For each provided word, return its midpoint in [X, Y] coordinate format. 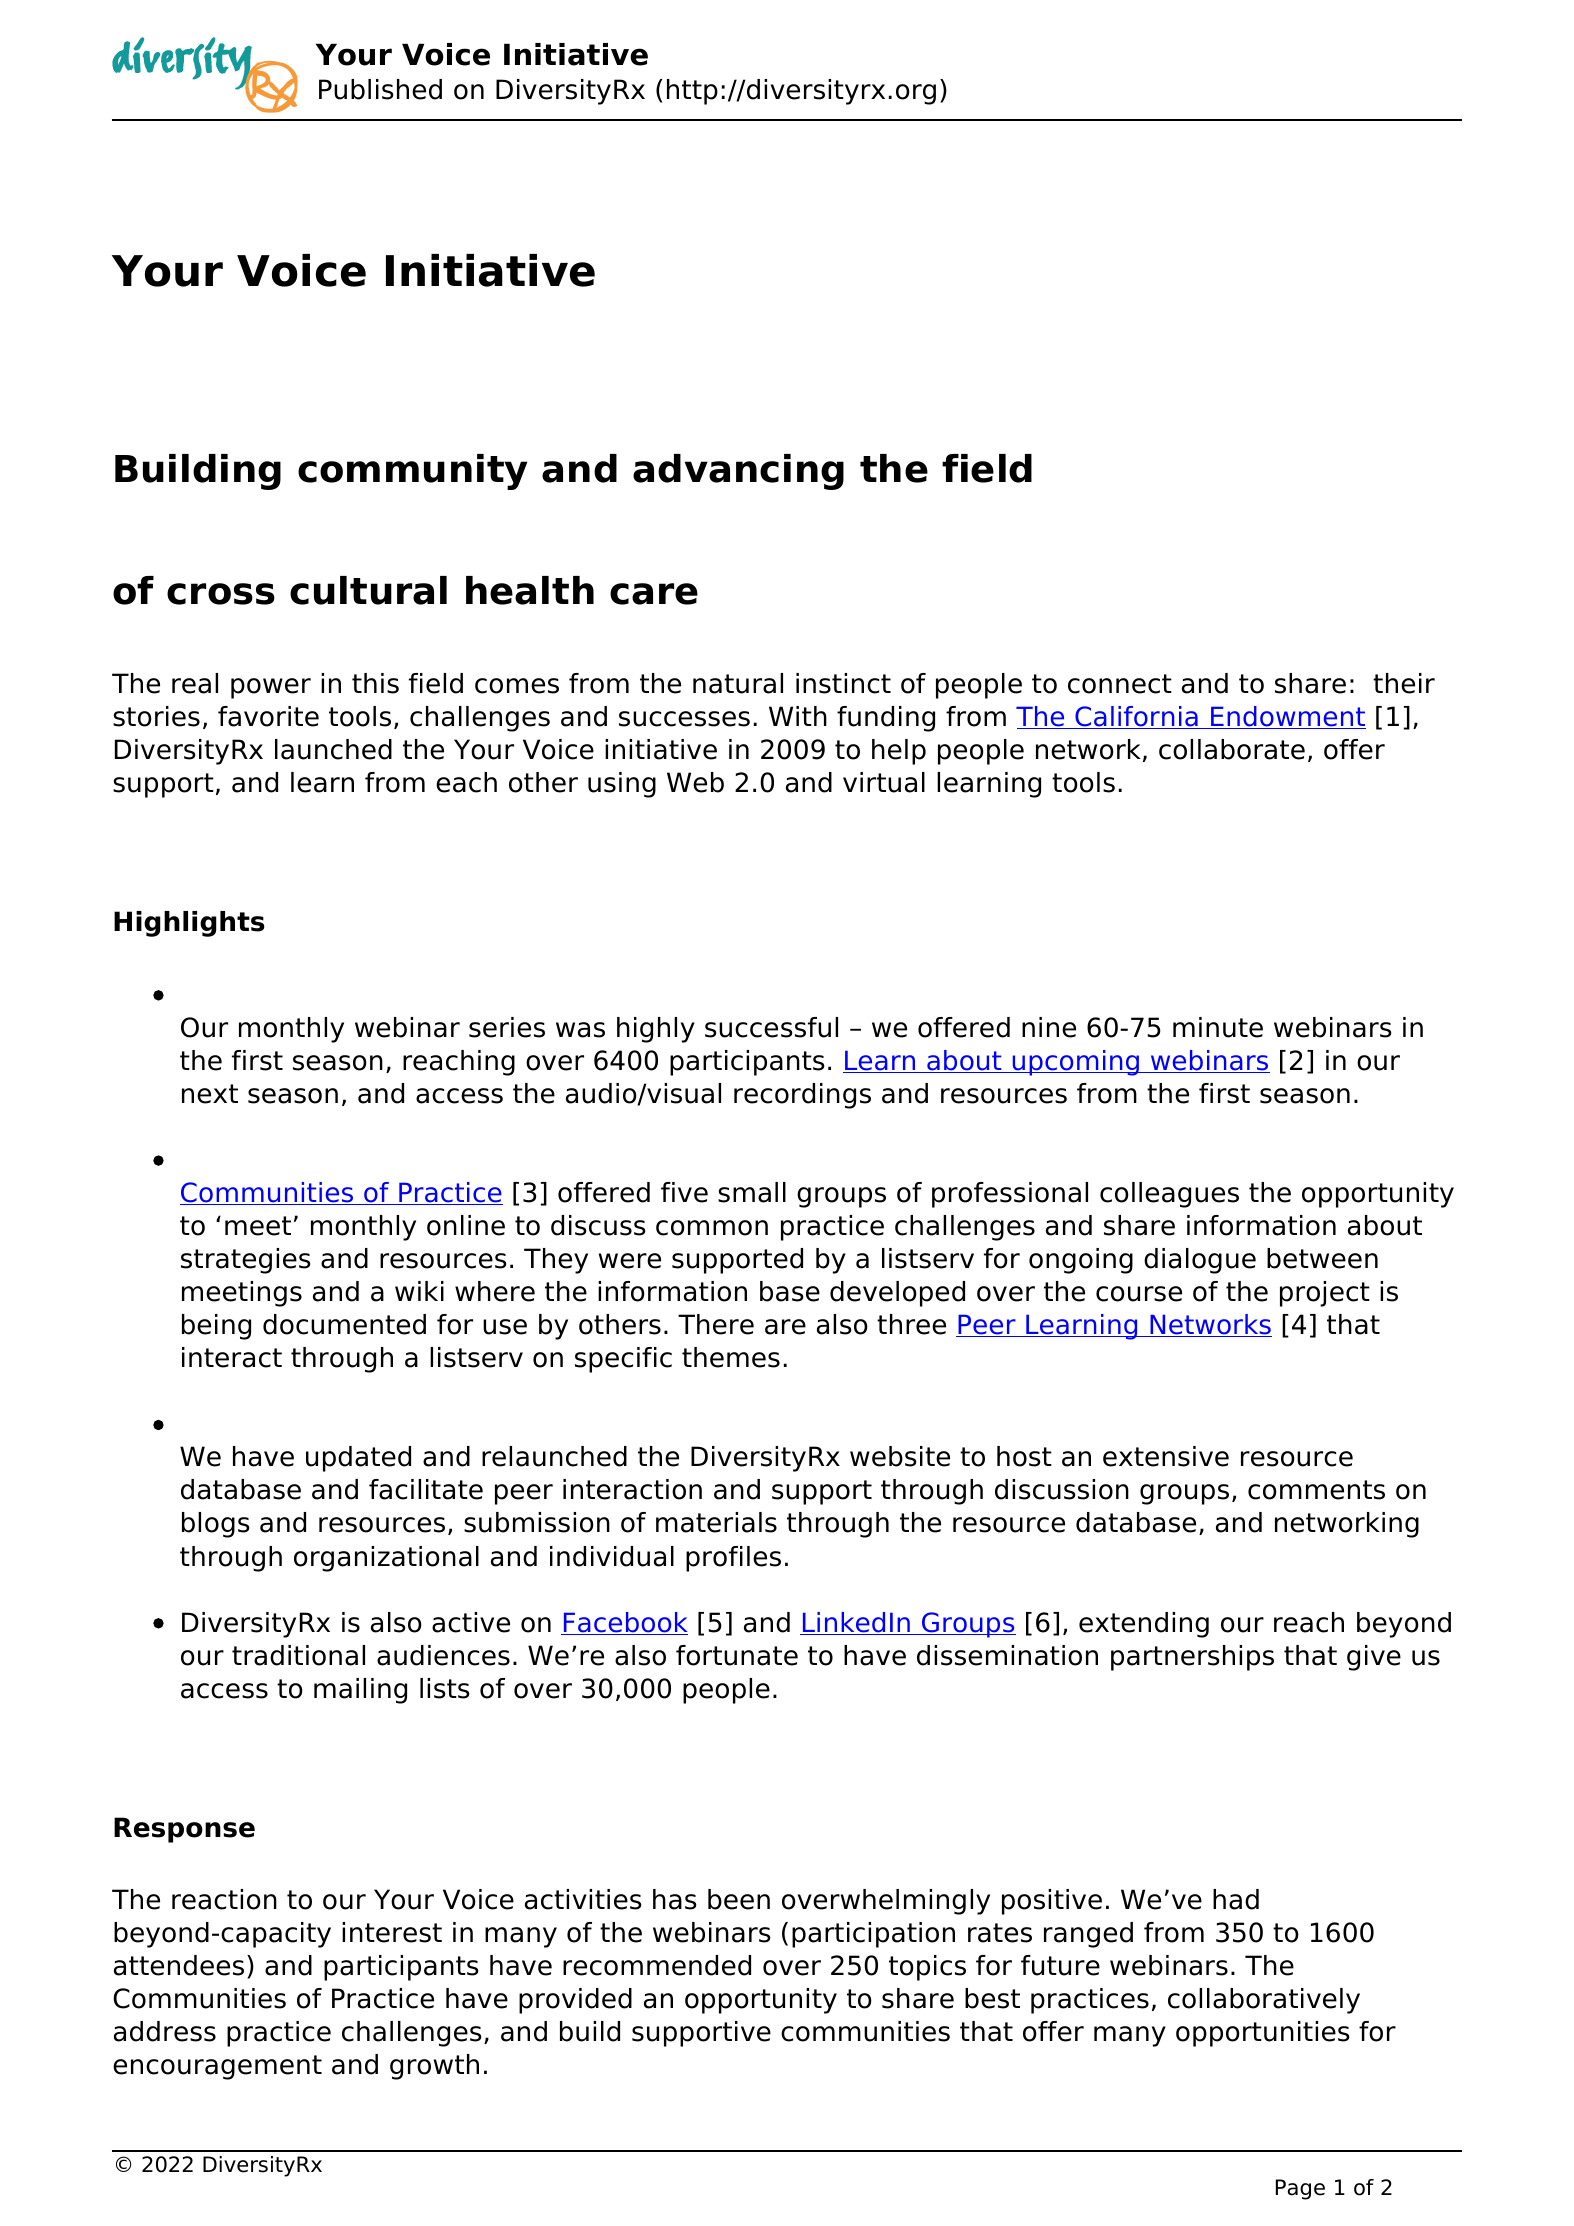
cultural [368, 590]
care [654, 594]
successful [771, 1027]
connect [1120, 684]
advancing [738, 472]
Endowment [1287, 717]
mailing [360, 1691]
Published [380, 89]
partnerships [1192, 1658]
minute [1218, 1027]
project [1325, 1294]
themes [731, 1357]
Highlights [189, 924]
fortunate [737, 1655]
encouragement [217, 2067]
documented [344, 1324]
